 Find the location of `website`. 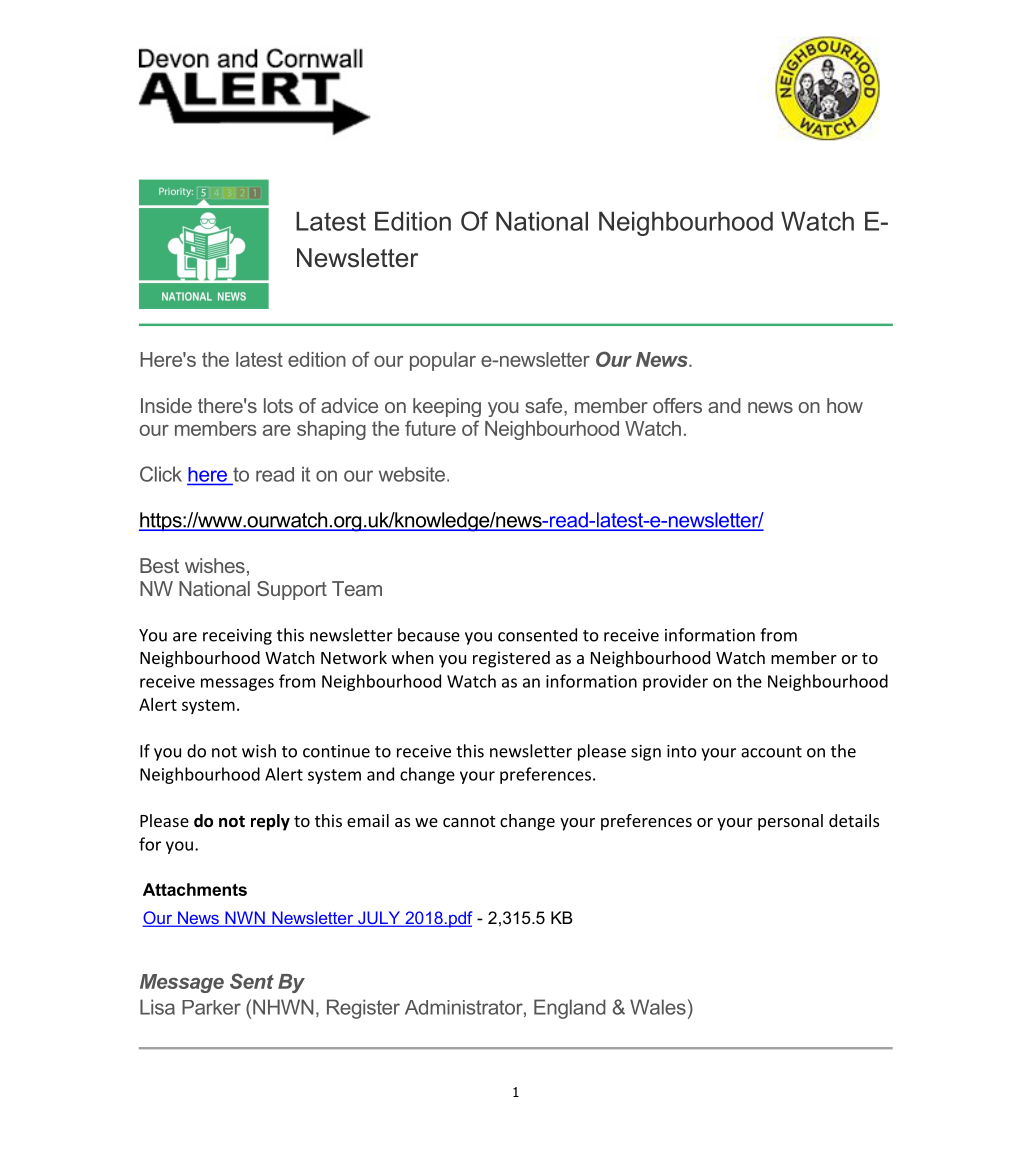

website is located at coordinates (413, 474).
